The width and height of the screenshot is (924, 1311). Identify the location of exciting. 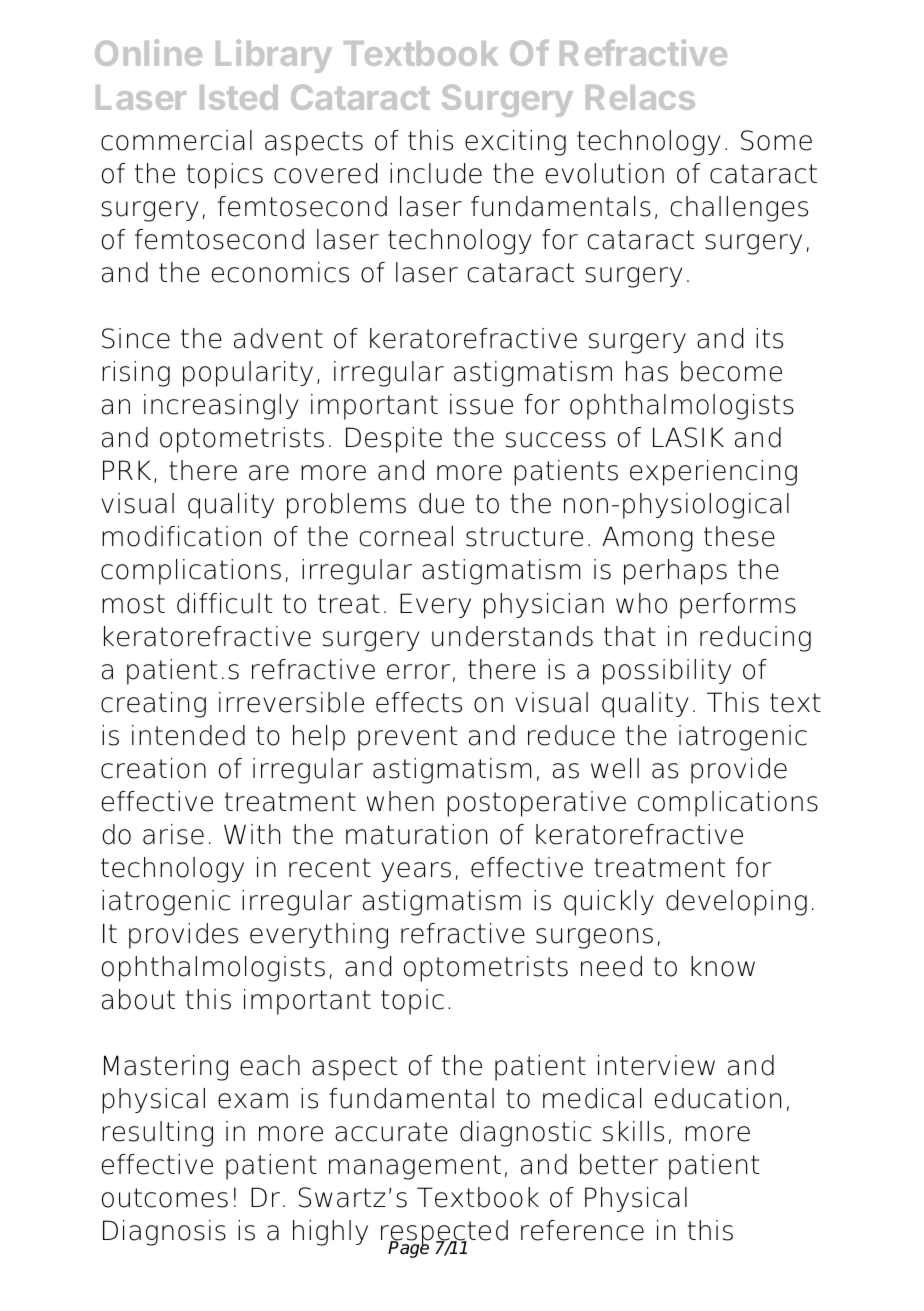
(515, 143).
